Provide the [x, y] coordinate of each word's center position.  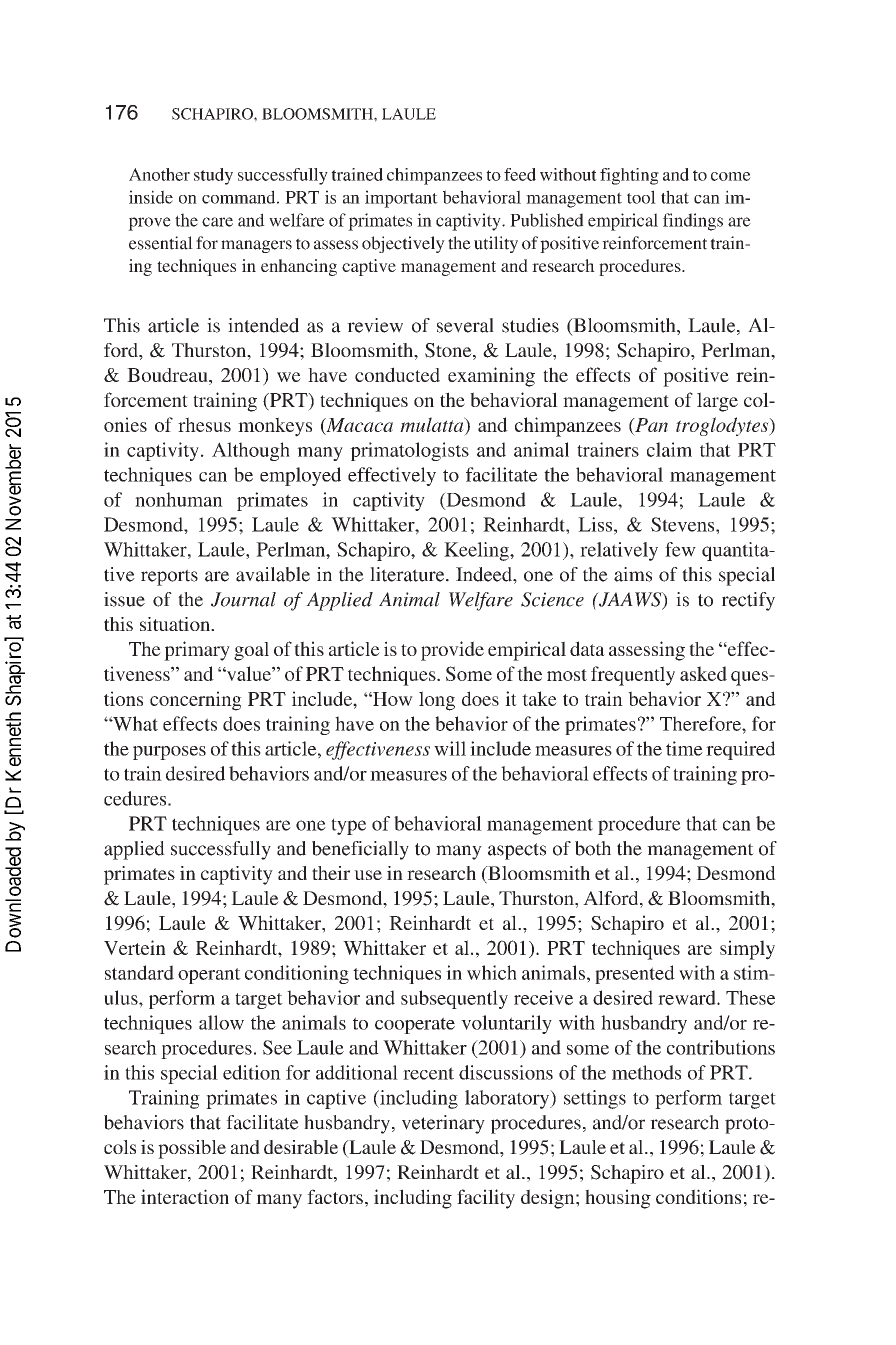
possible [192, 1149]
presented [635, 974]
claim [669, 449]
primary [197, 651]
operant [209, 976]
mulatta [433, 424]
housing [618, 1199]
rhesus [204, 424]
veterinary [443, 1124]
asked [703, 673]
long [437, 701]
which [492, 972]
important [401, 199]
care [217, 222]
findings [693, 222]
